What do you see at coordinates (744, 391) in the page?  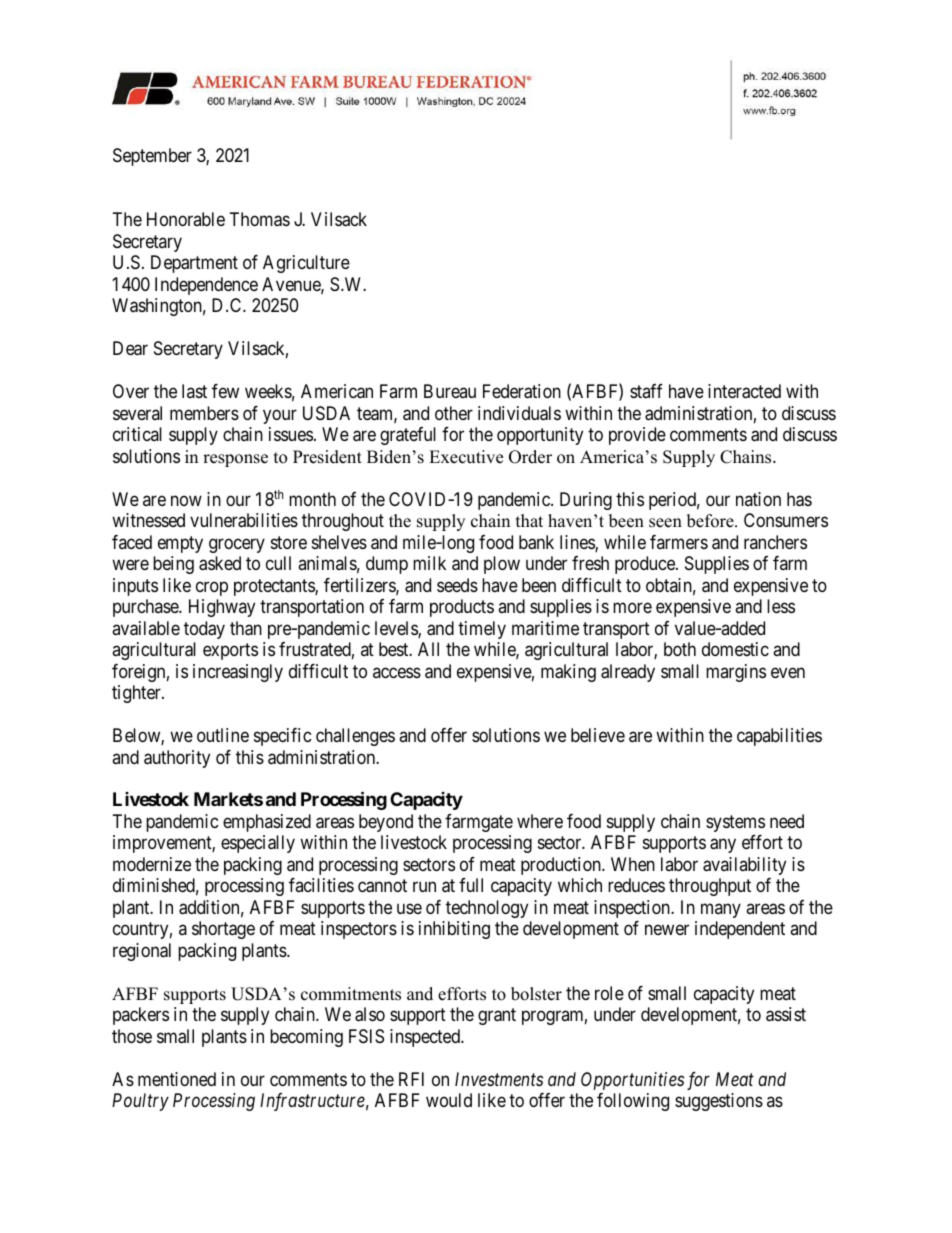 I see `interacted` at bounding box center [744, 391].
